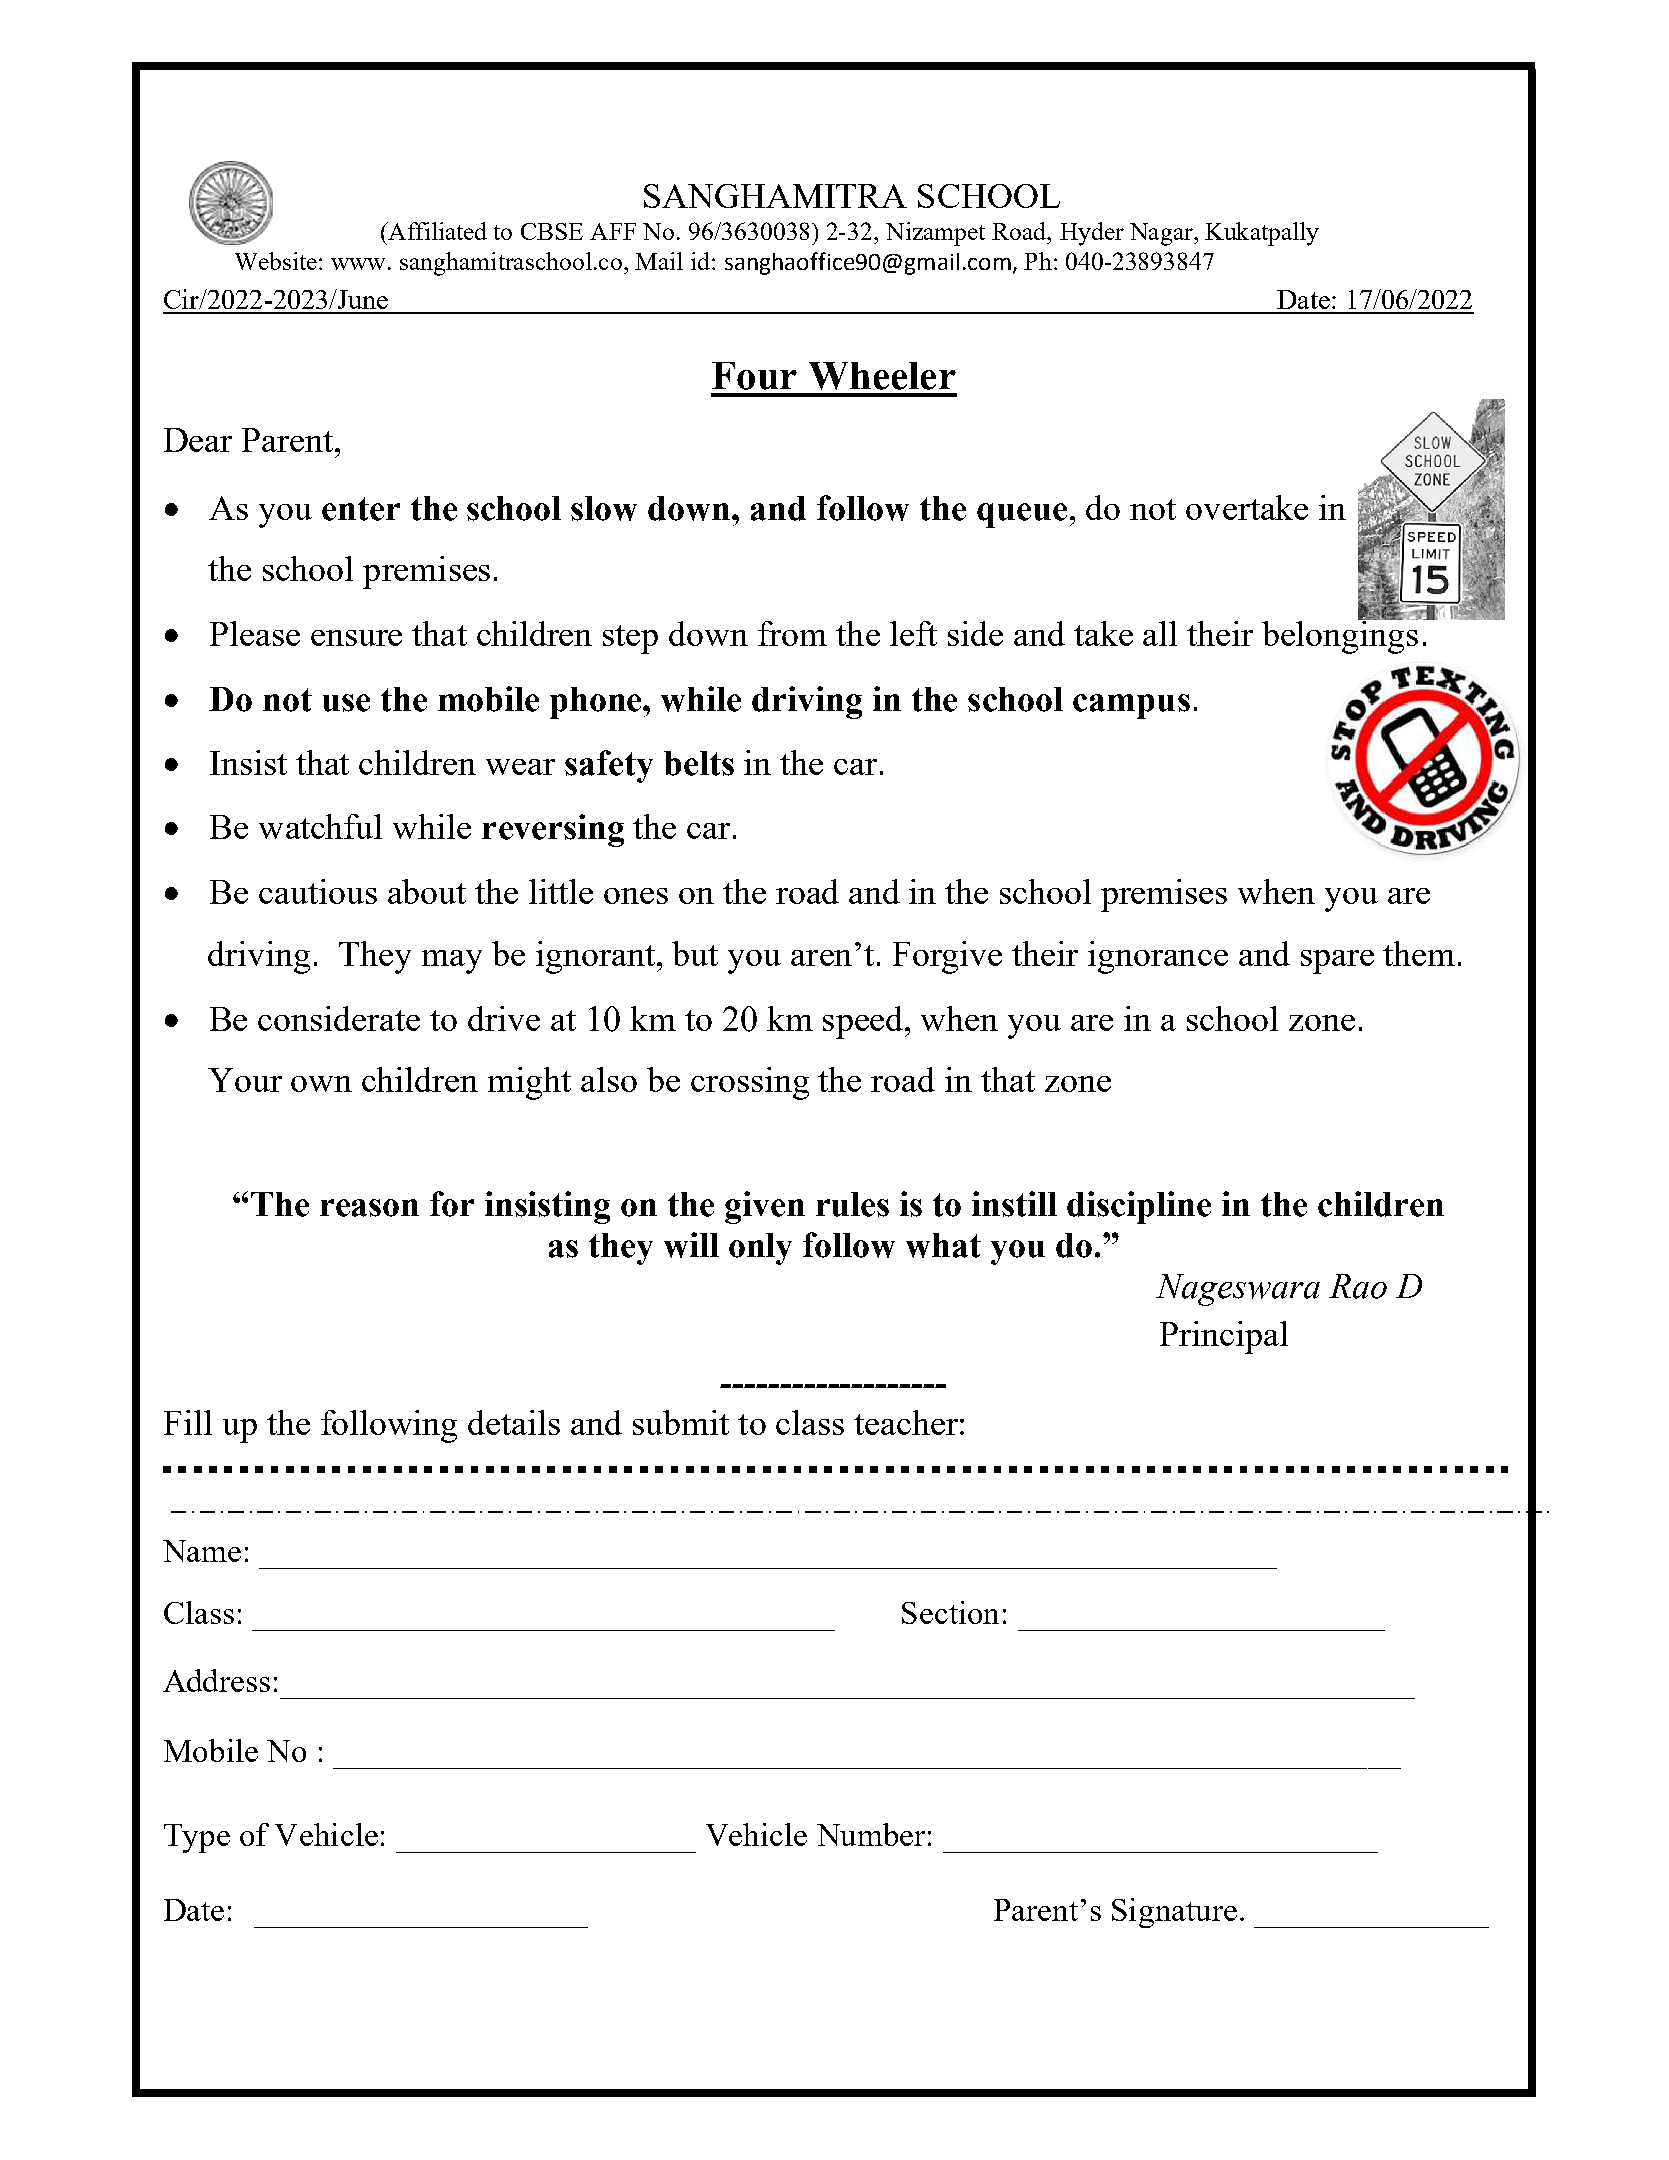 The height and width of the screenshot is (2160, 1669). Describe the element at coordinates (276, 261) in the screenshot. I see `Website` at that location.
